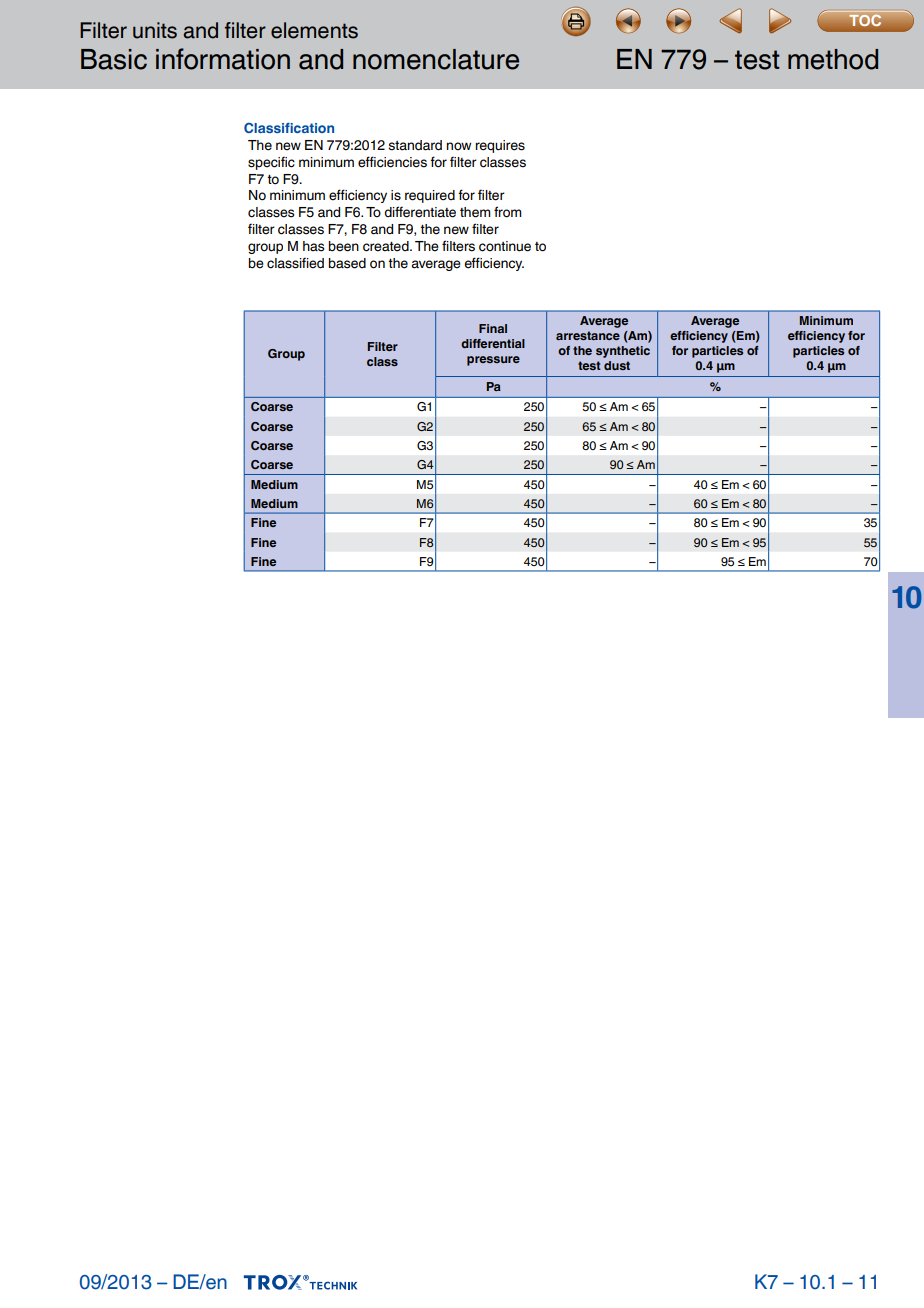  Describe the element at coordinates (436, 59) in the screenshot. I see `nomenclature` at that location.
